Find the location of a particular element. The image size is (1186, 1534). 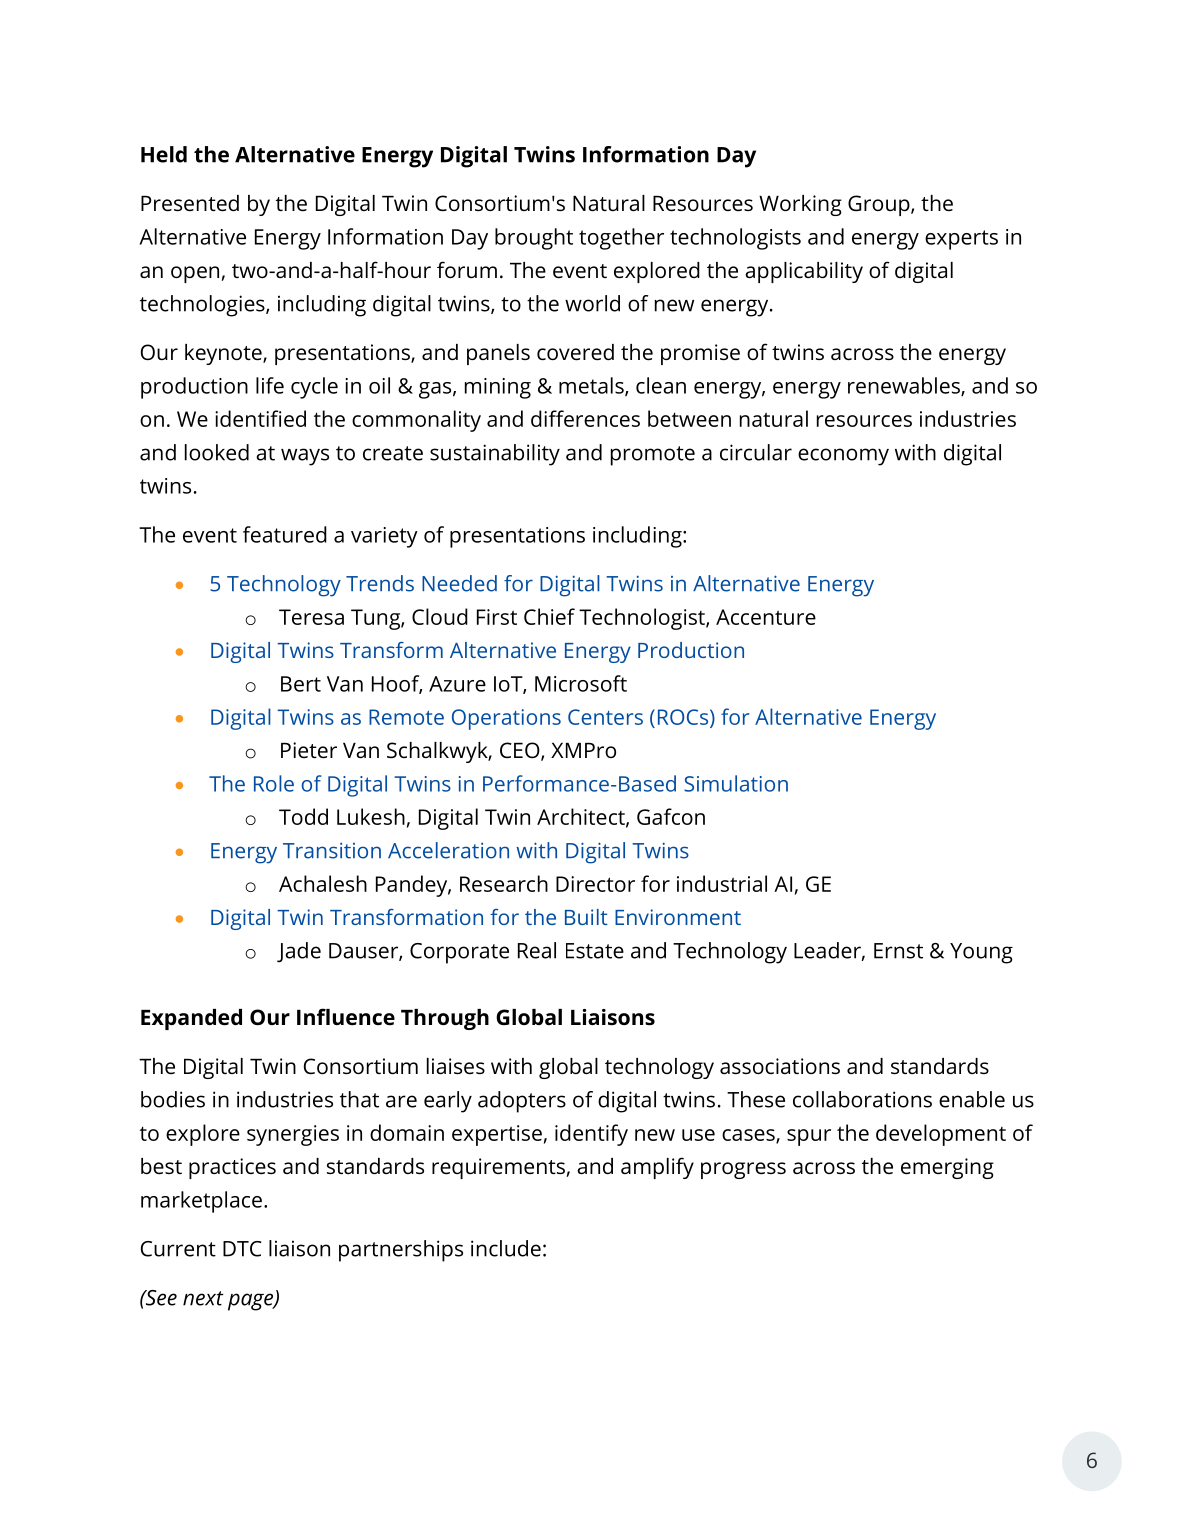

Pieter is located at coordinates (309, 750).
